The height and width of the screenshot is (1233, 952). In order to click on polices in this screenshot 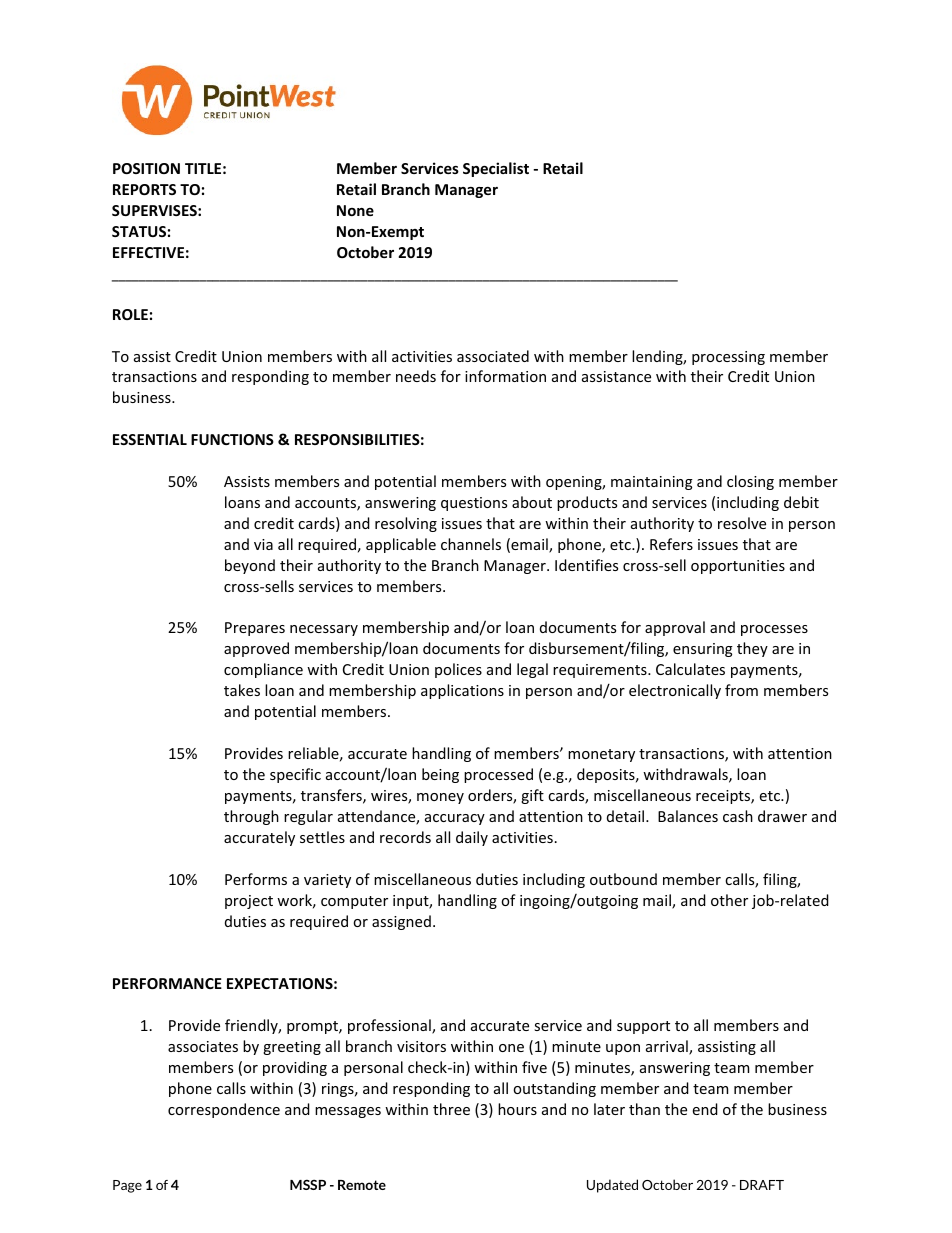, I will do `click(458, 670)`.
